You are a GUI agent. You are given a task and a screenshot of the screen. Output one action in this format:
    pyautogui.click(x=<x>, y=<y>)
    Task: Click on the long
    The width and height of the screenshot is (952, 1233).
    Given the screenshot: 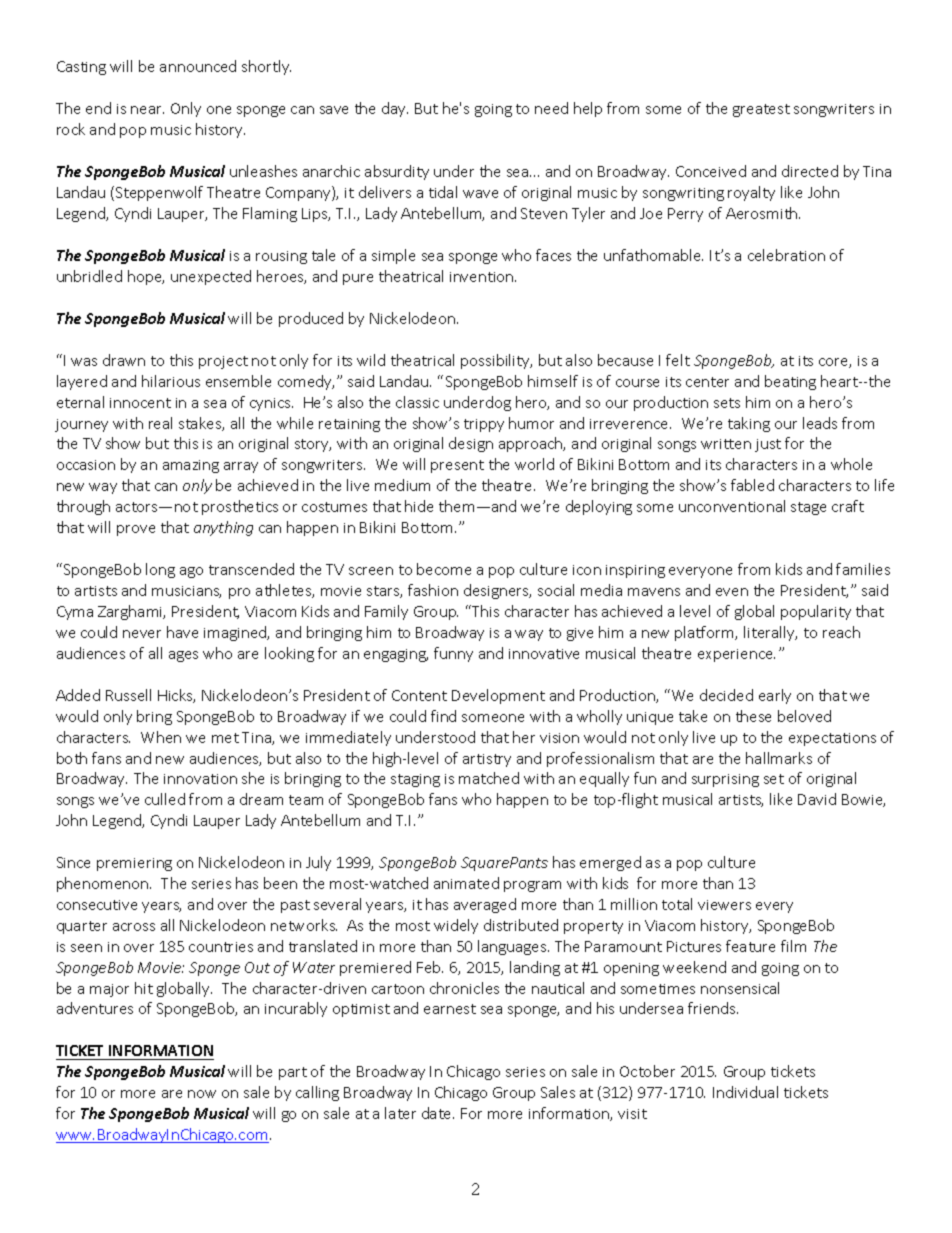 What is the action you would take?
    pyautogui.click(x=160, y=570)
